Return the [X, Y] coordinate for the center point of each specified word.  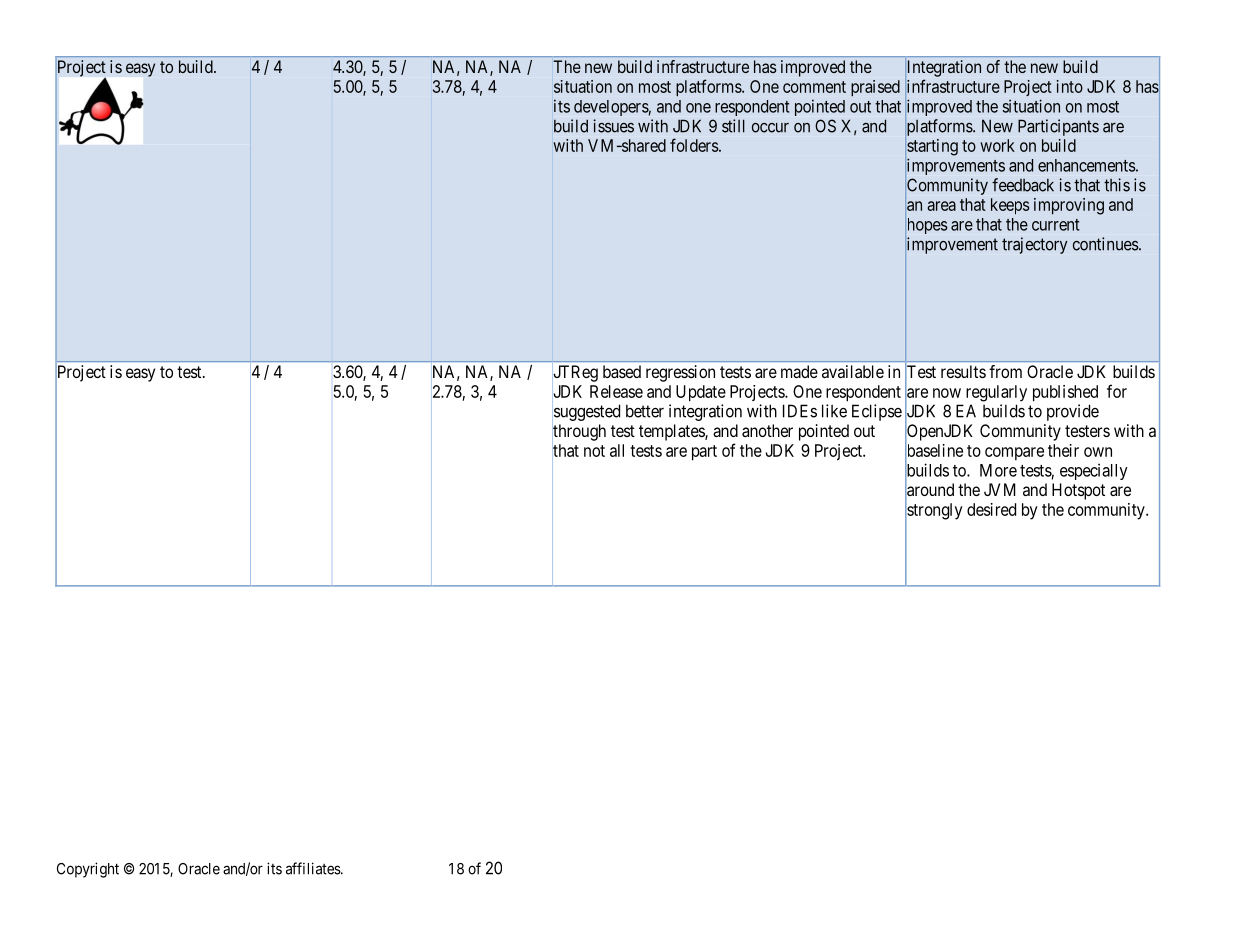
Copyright [88, 870]
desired [991, 509]
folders [694, 145]
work [997, 145]
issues [613, 126]
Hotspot [1078, 491]
